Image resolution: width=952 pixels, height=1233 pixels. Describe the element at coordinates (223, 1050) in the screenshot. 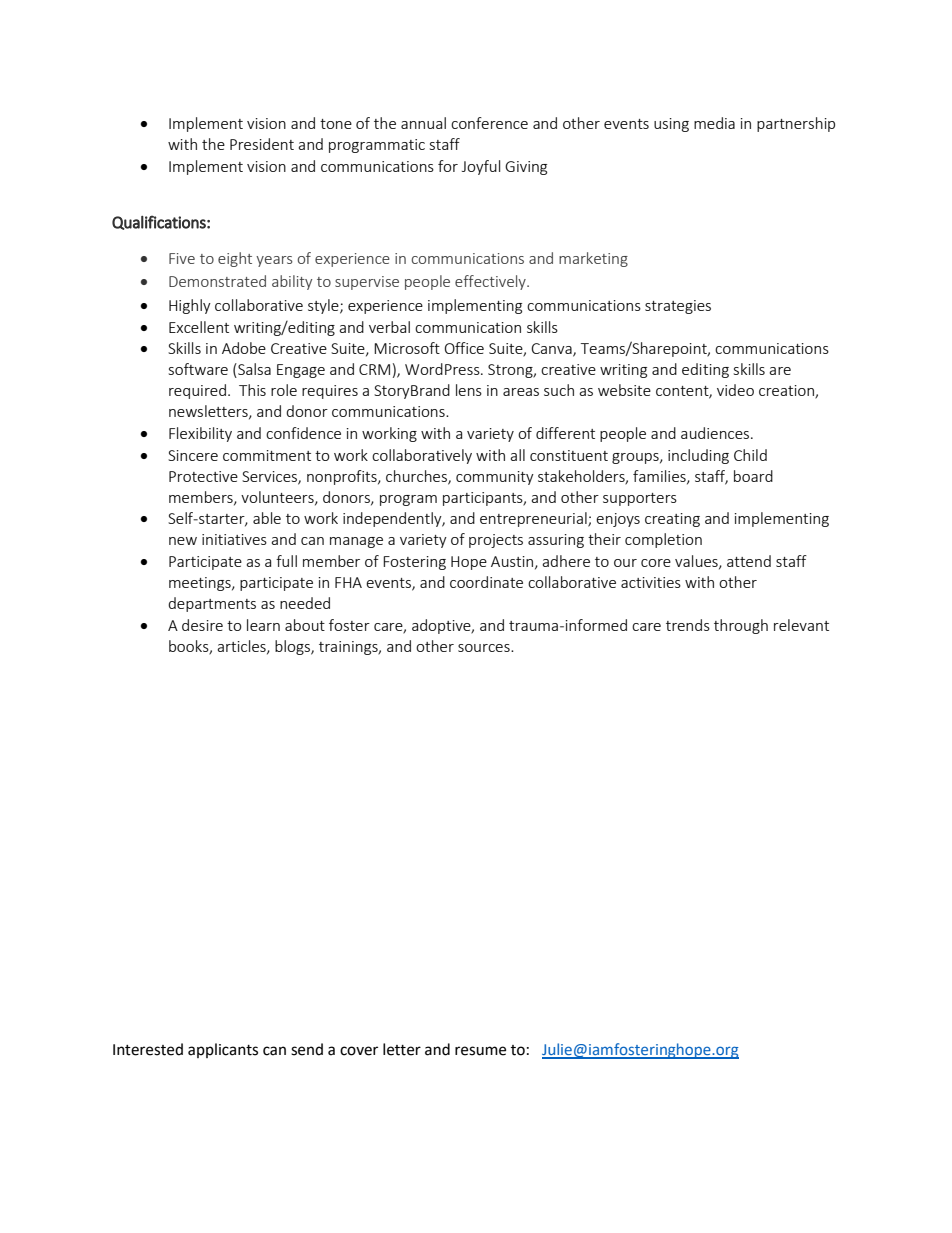

I see `applicants` at that location.
